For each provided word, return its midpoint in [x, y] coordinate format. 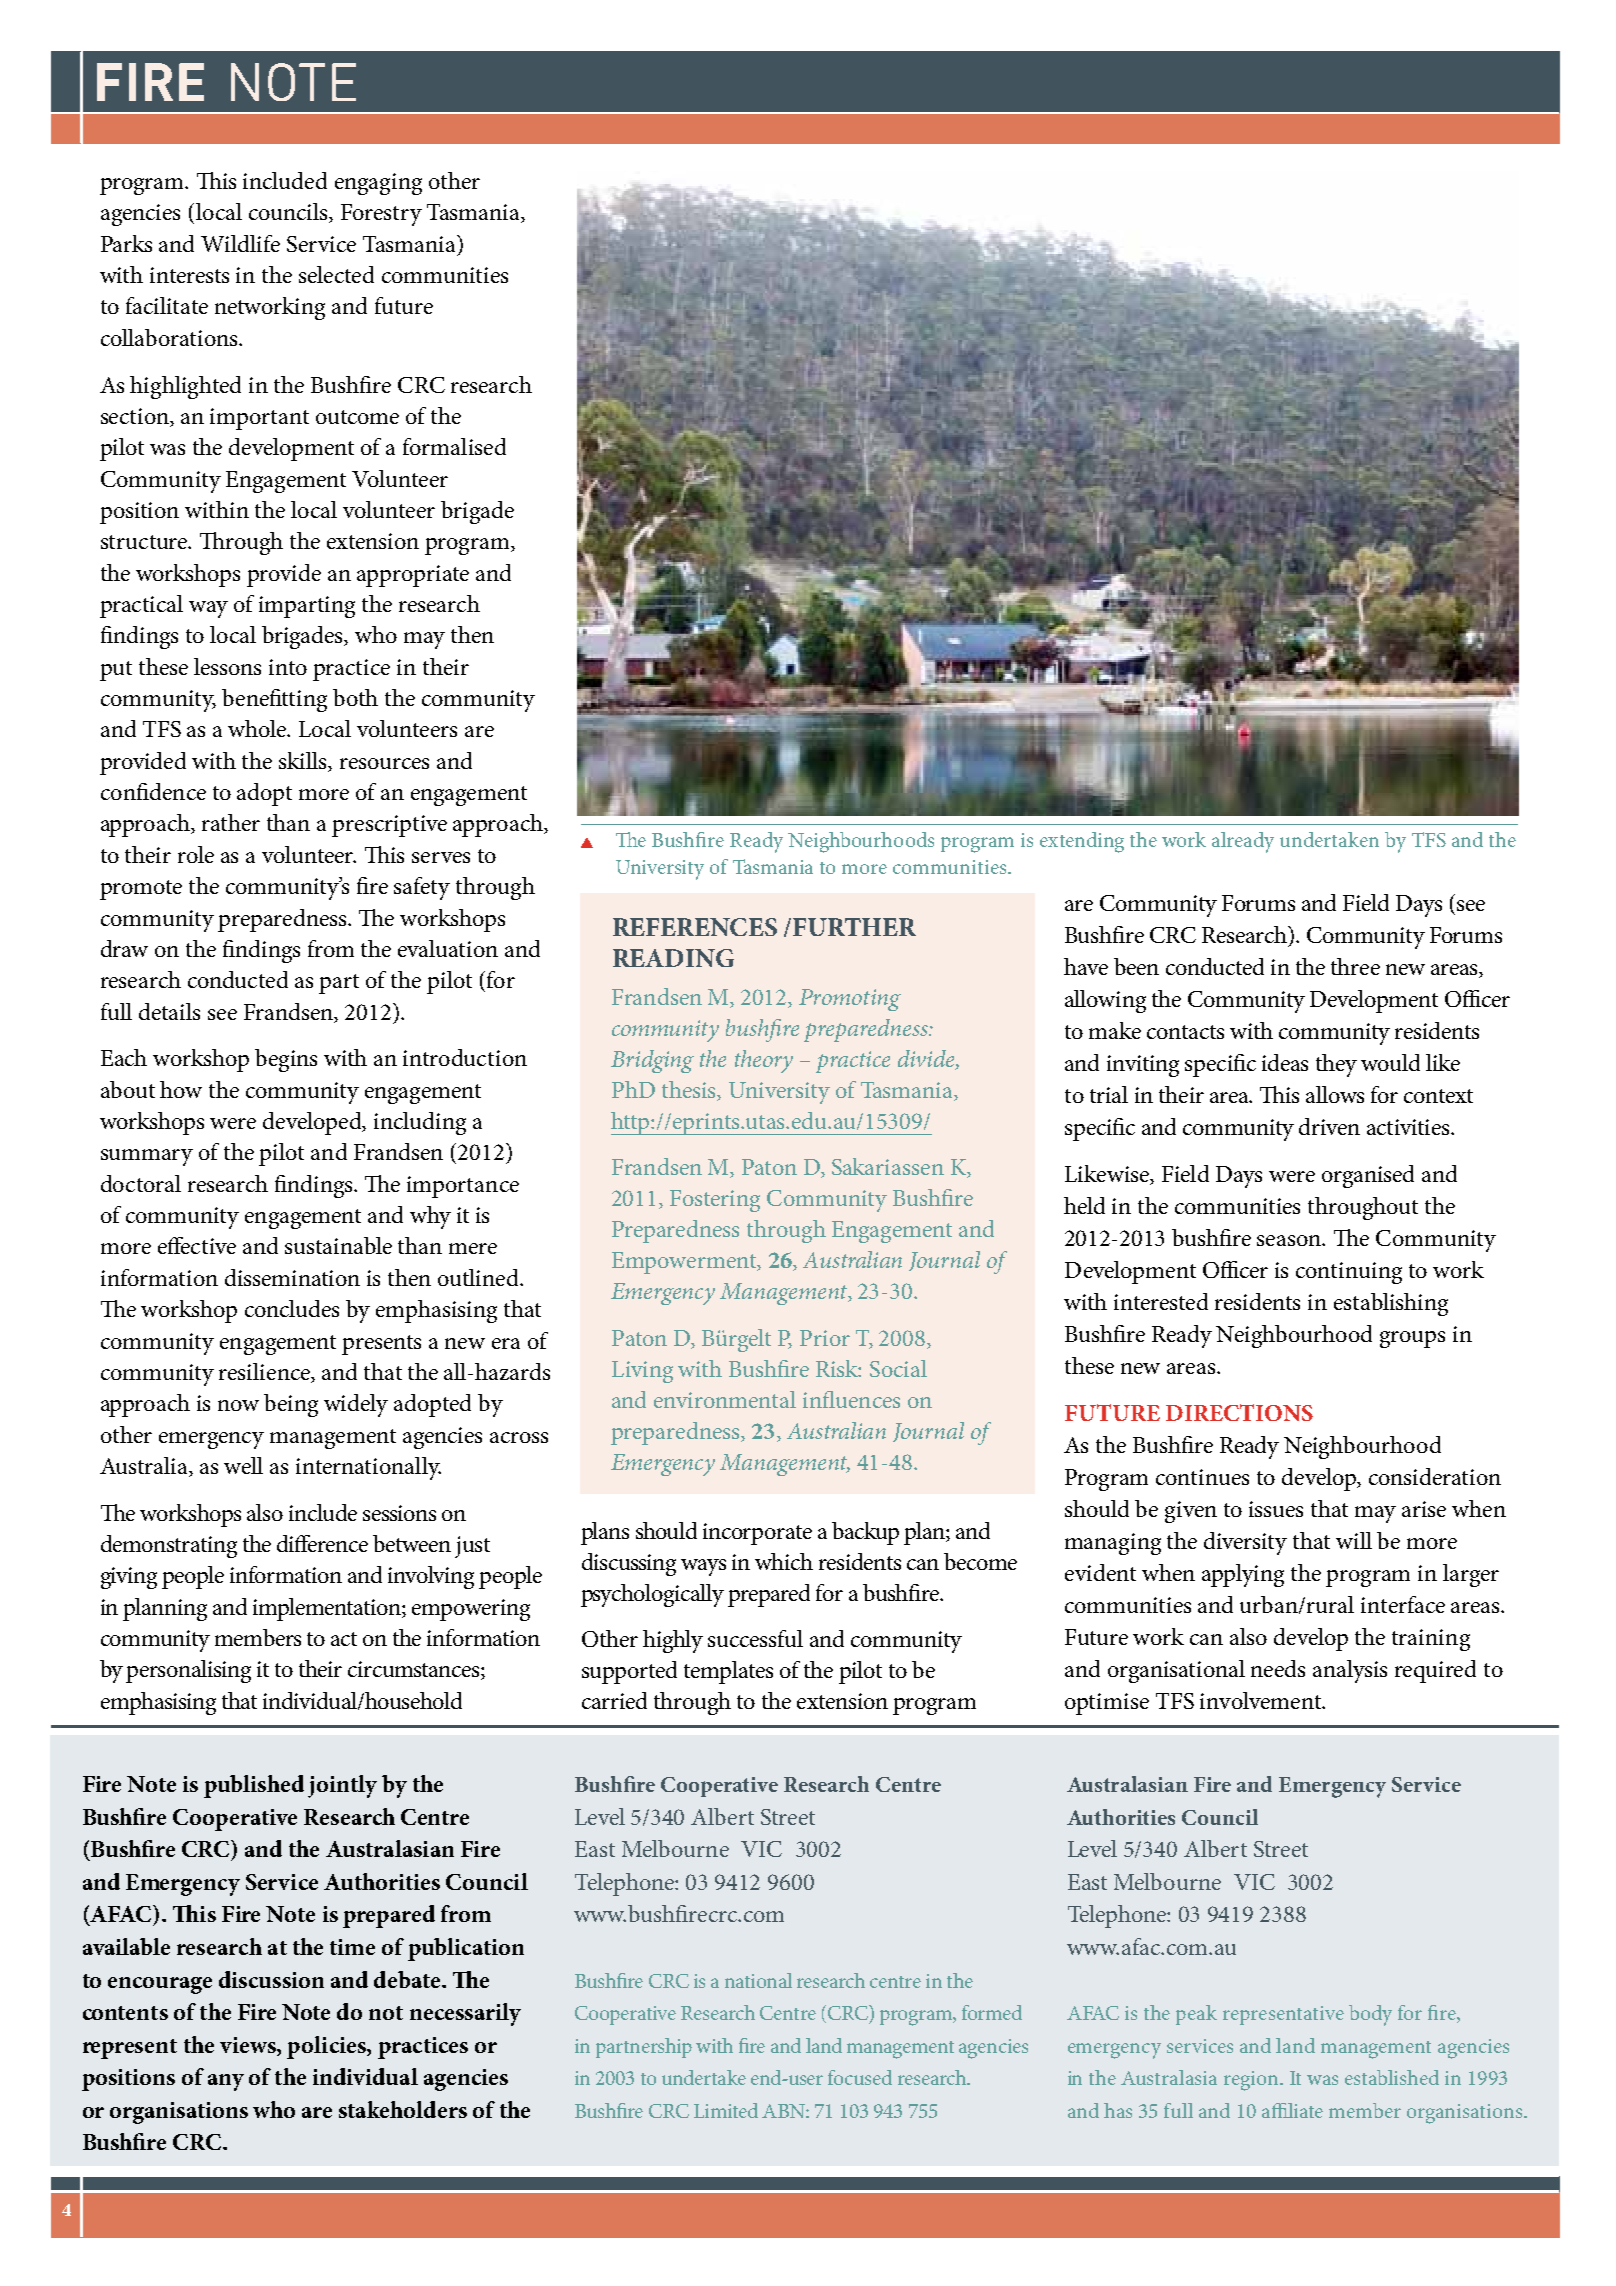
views [249, 2045]
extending [1082, 842]
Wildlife [240, 243]
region [1252, 2081]
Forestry [381, 215]
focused [860, 2077]
